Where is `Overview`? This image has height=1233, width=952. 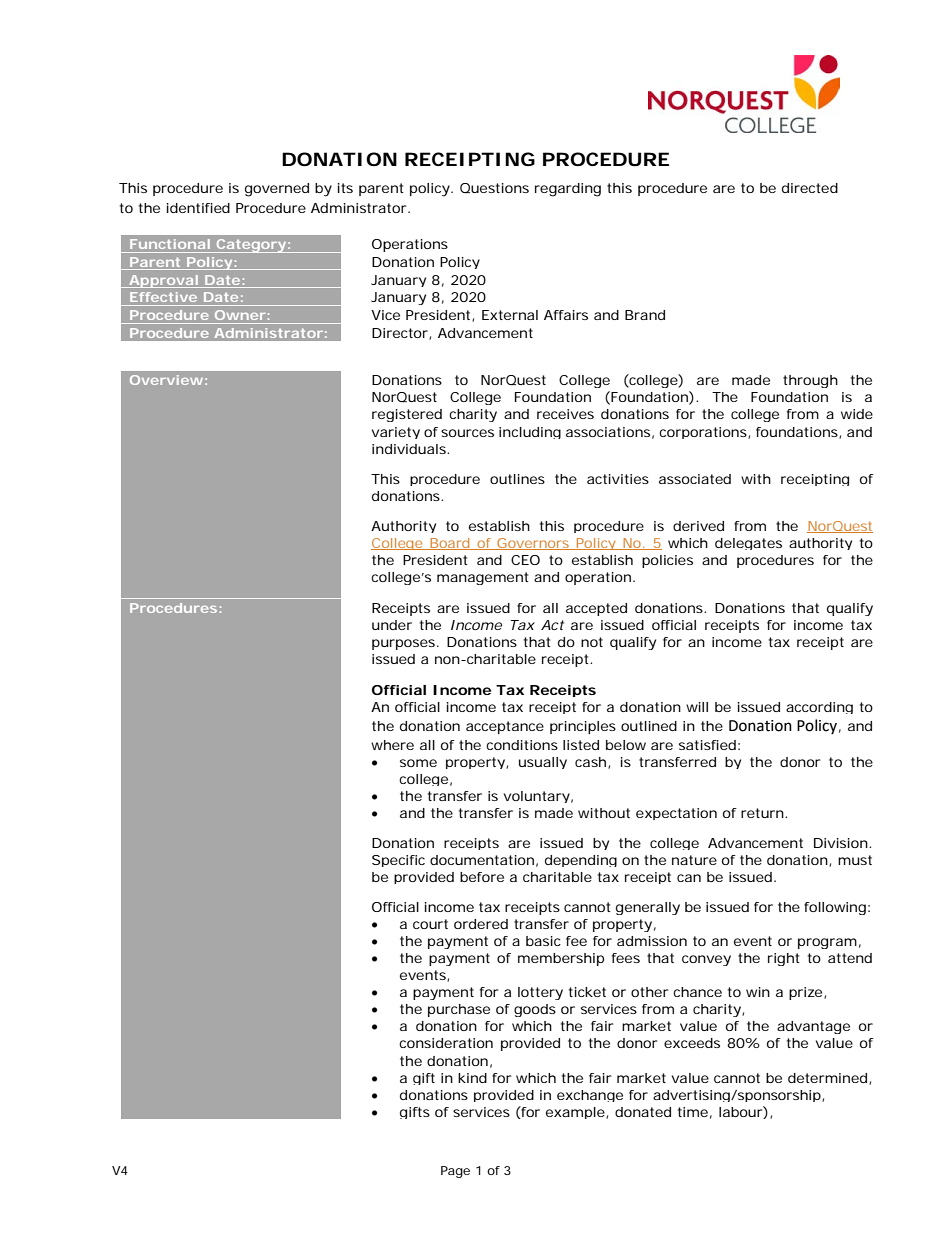 Overview is located at coordinates (166, 380).
